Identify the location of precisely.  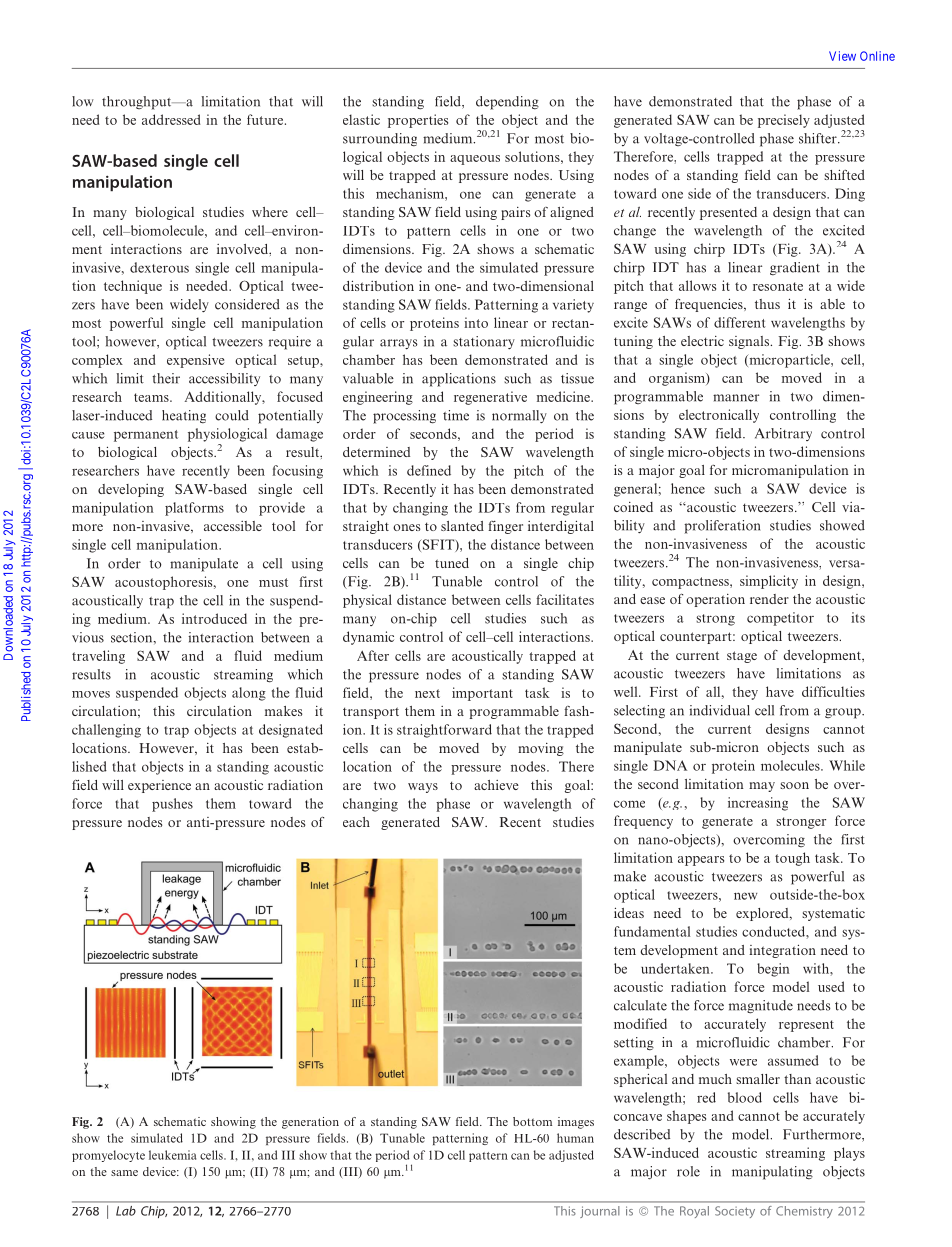
(784, 121).
